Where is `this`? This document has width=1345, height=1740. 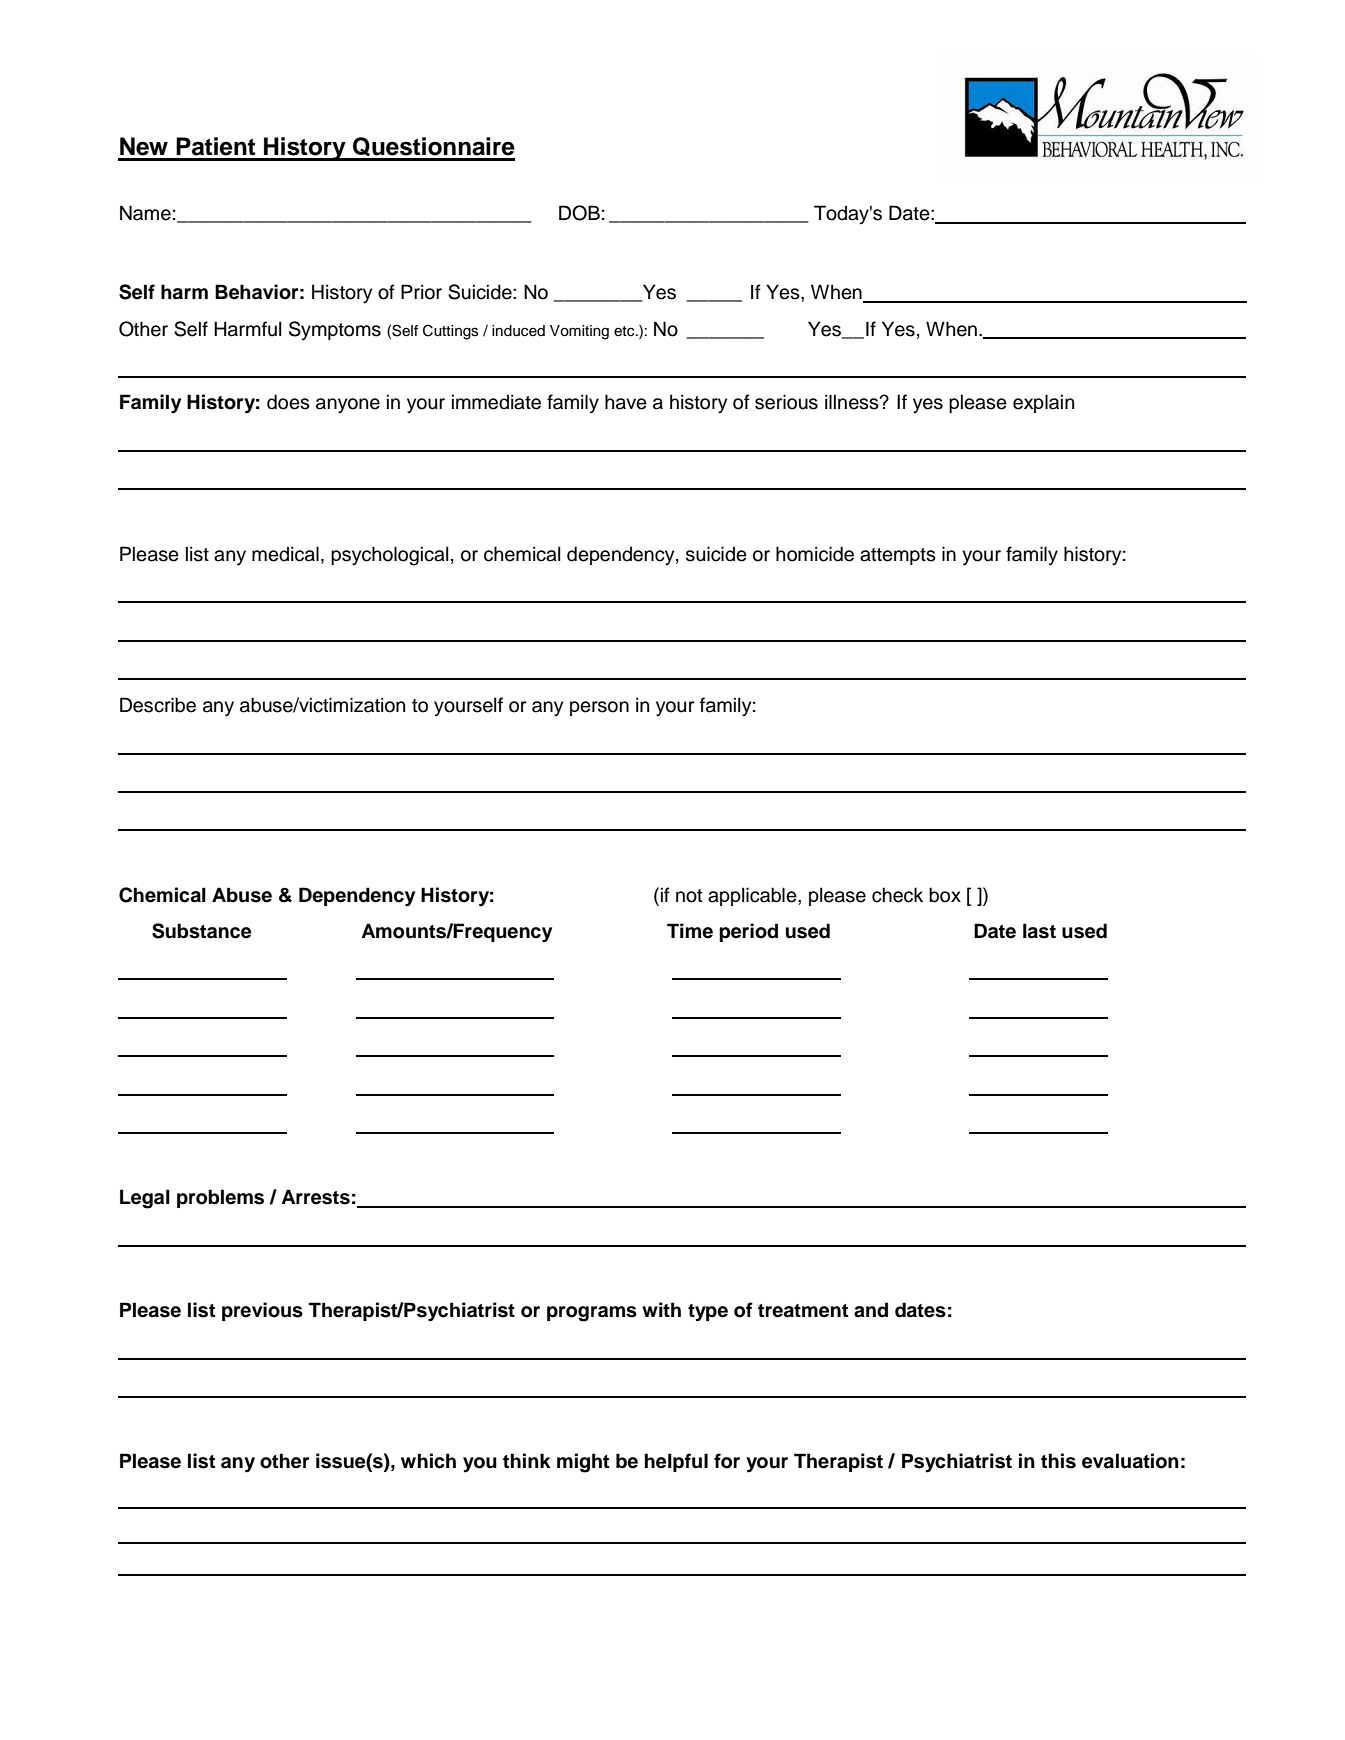 this is located at coordinates (1058, 1461).
